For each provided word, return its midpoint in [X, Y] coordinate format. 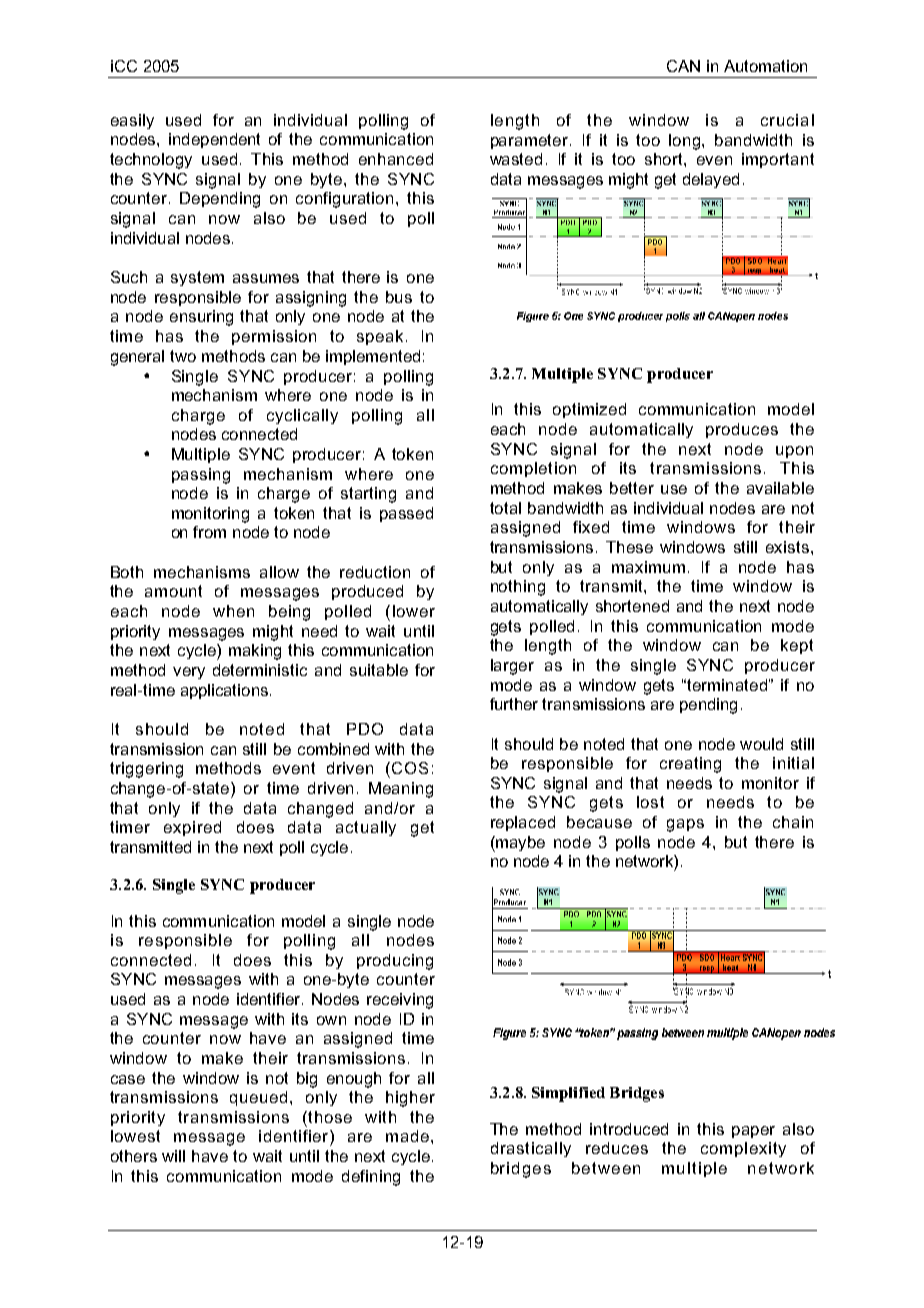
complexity [743, 1149]
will [173, 1156]
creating [690, 765]
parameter [531, 141]
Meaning [401, 790]
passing [201, 476]
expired [192, 828]
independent [214, 140]
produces [742, 430]
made [407, 1136]
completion [533, 469]
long [686, 142]
